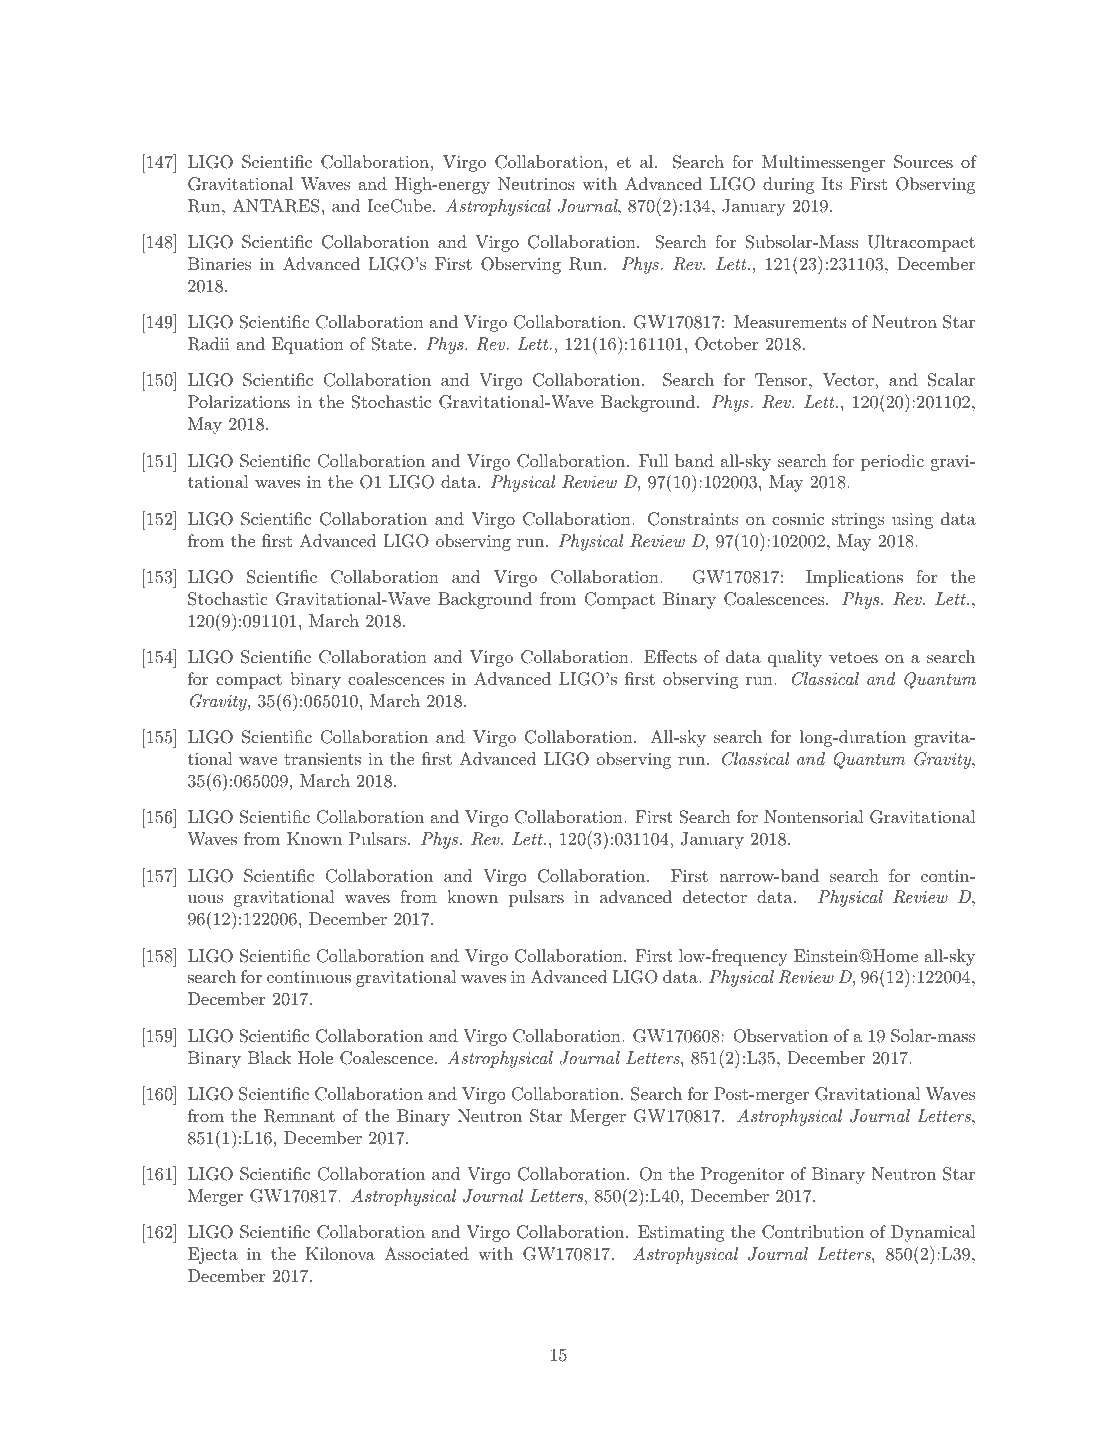 This image has height=1447, width=1118. I want to click on Its, so click(832, 183).
